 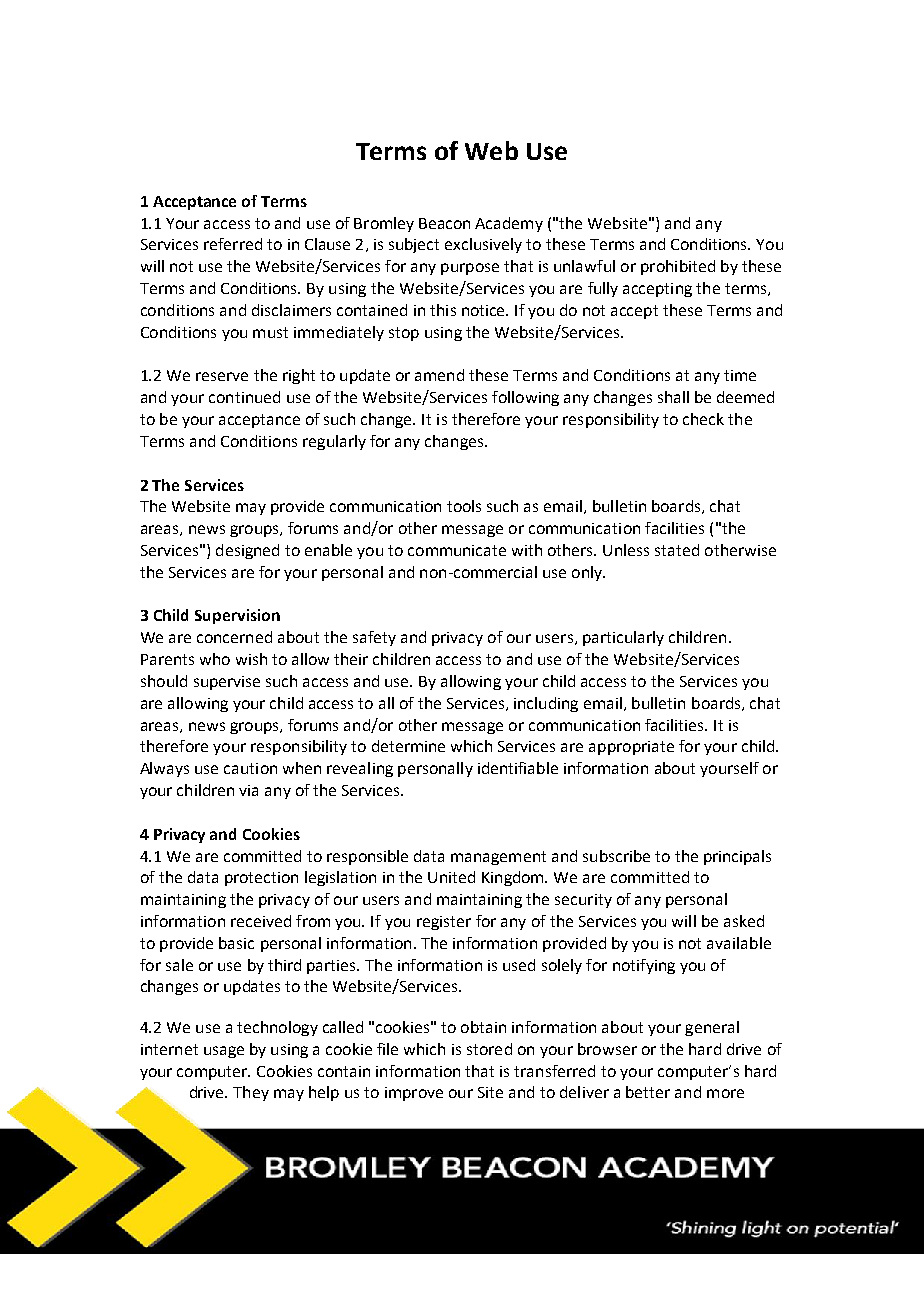 What do you see at coordinates (489, 1049) in the document?
I see `stored` at bounding box center [489, 1049].
